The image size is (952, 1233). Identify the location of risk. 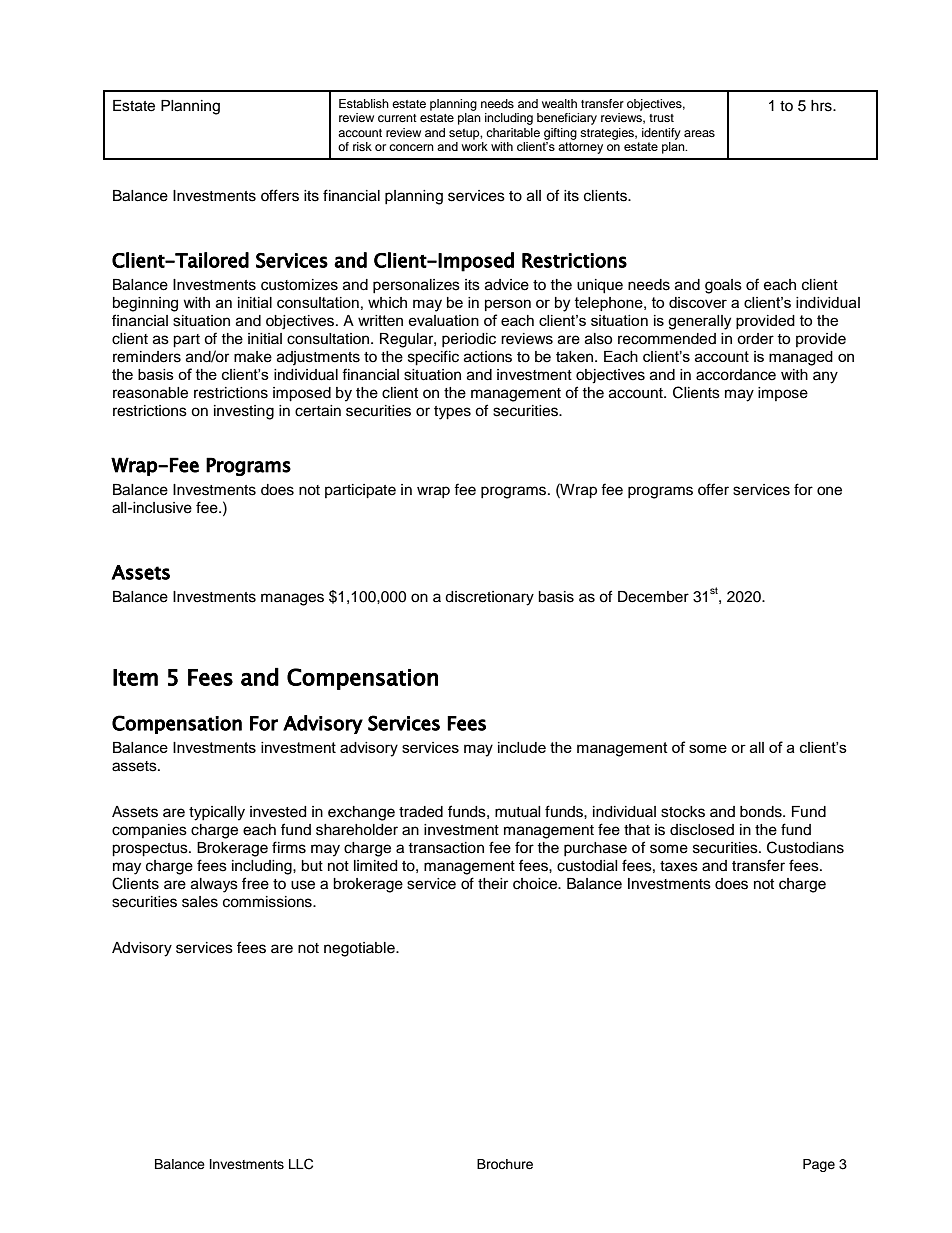
(362, 146).
